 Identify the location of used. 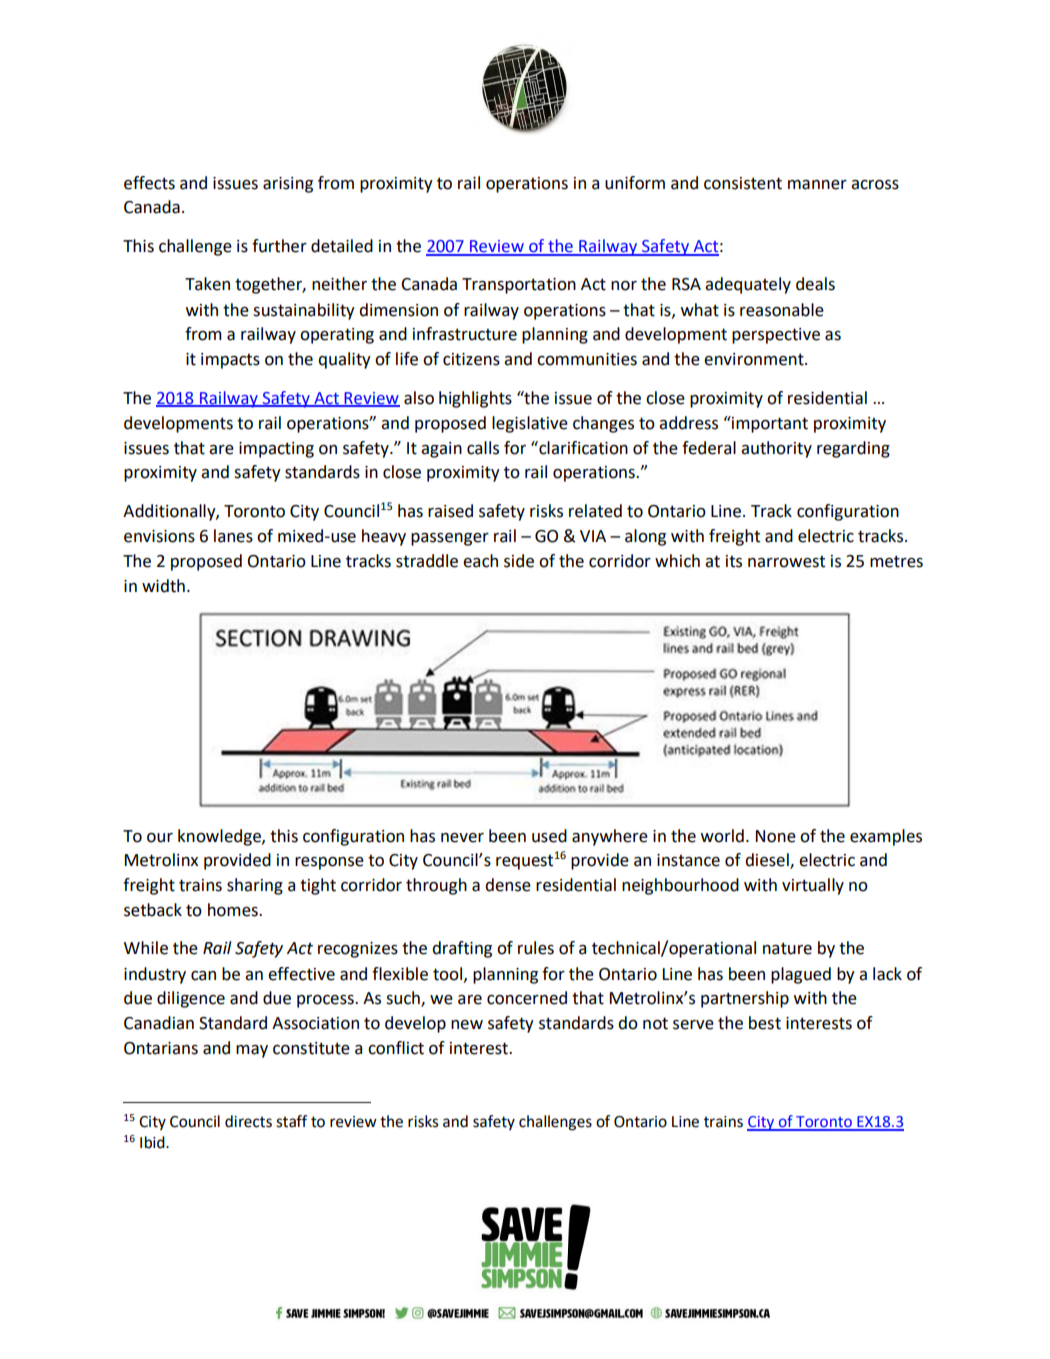
(549, 836).
